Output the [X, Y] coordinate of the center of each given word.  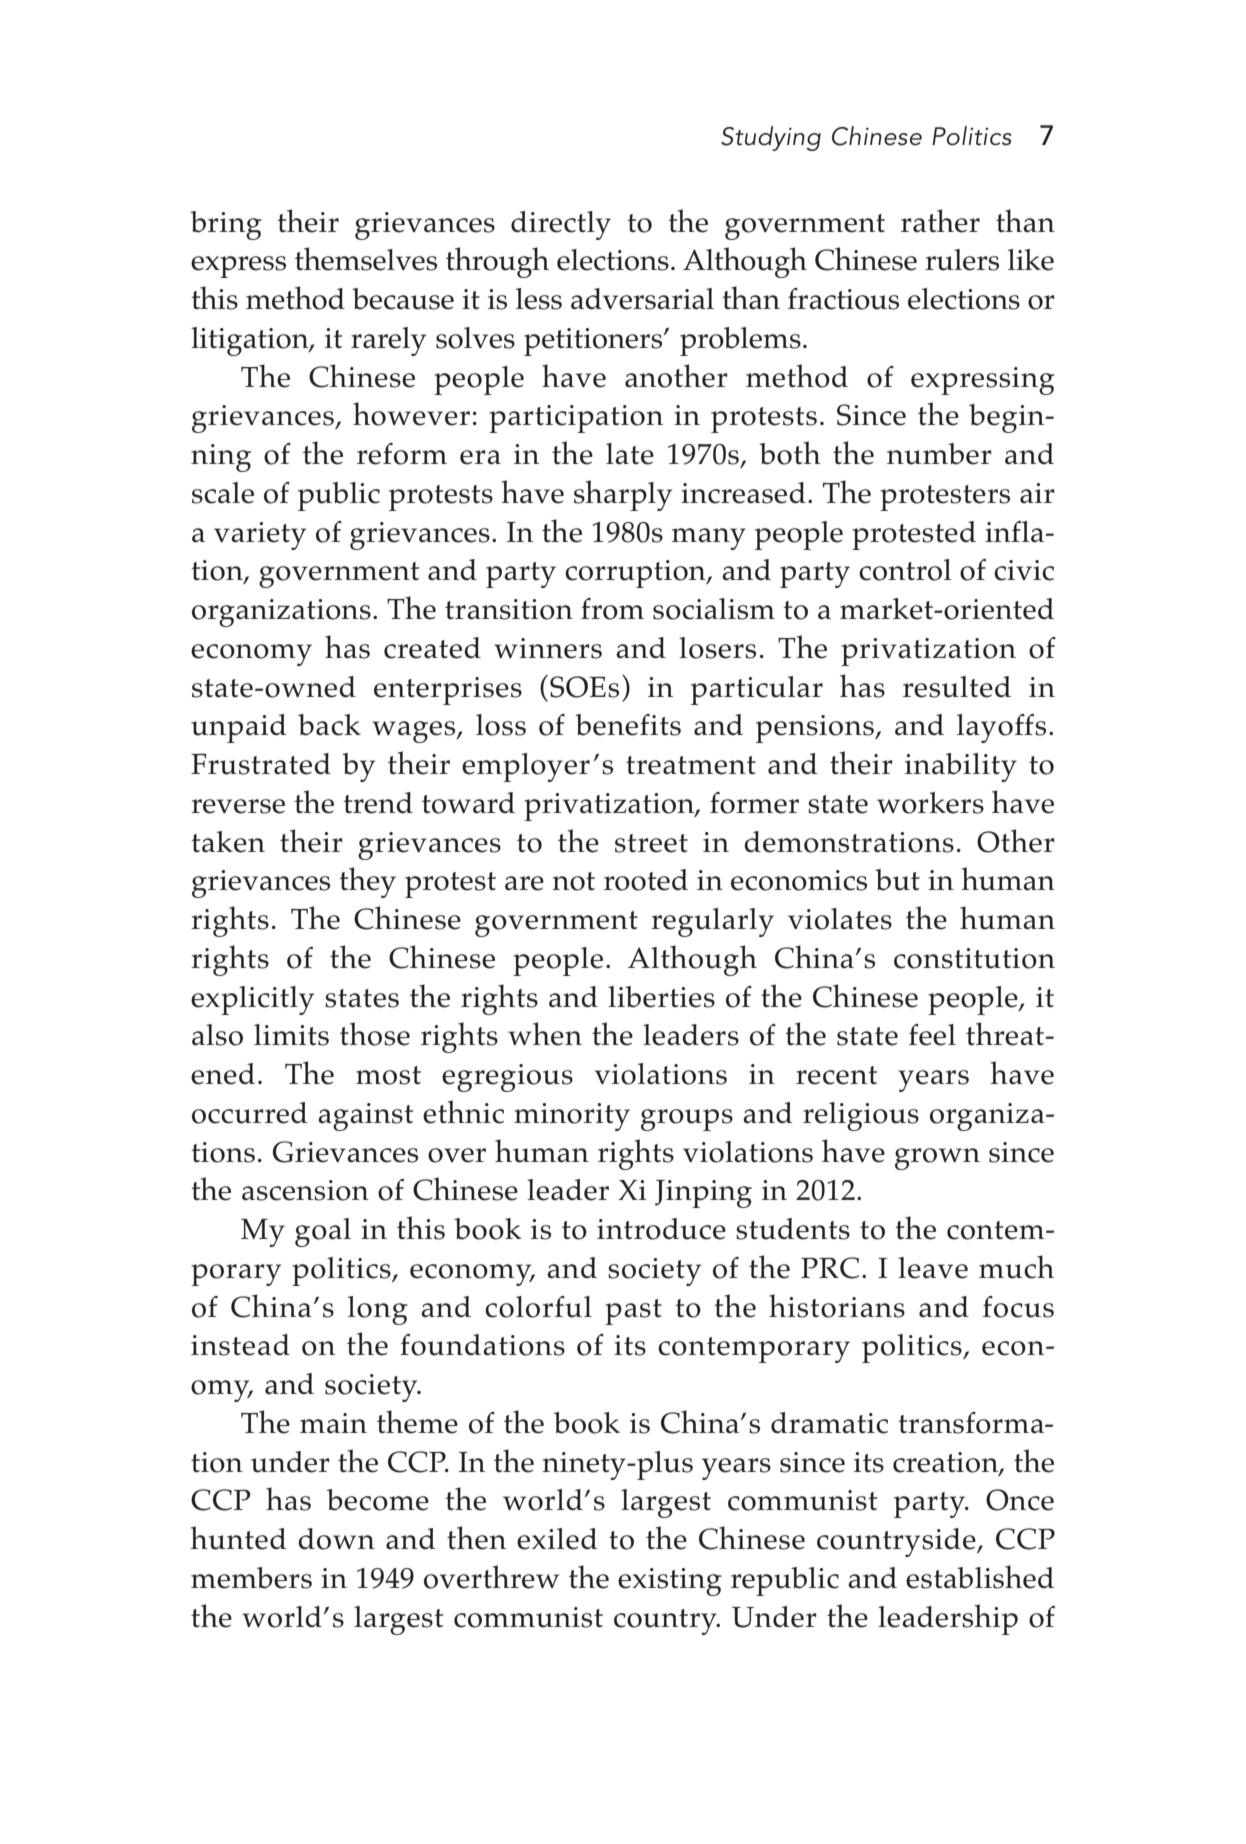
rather [940, 221]
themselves [366, 259]
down [336, 1539]
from [612, 609]
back [329, 725]
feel [932, 1035]
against [365, 1117]
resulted [957, 687]
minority [572, 1117]
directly [561, 225]
